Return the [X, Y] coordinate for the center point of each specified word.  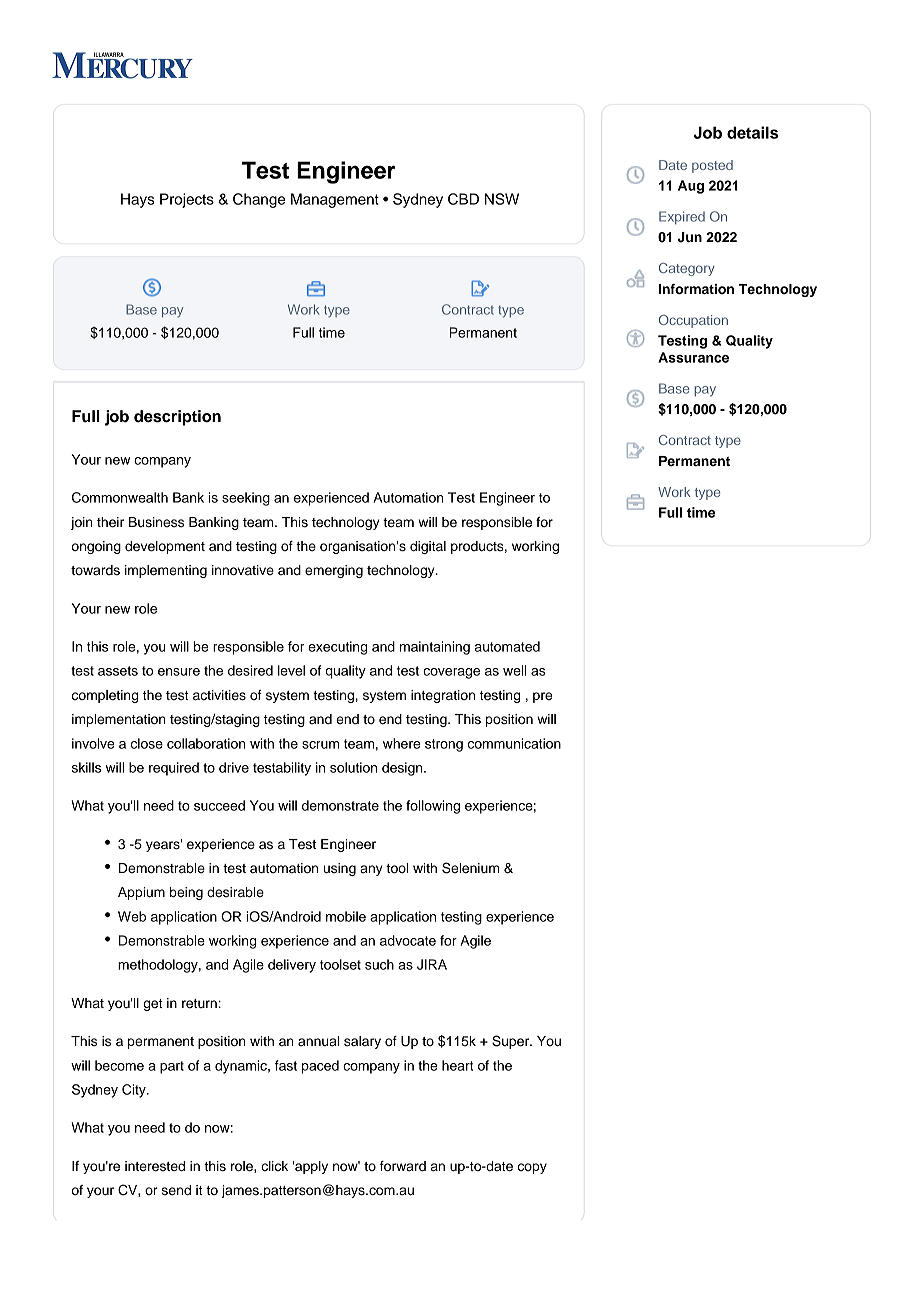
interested [155, 1166]
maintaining [435, 648]
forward [403, 1166]
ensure [179, 672]
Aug [691, 187]
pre [542, 697]
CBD [463, 199]
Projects [187, 200]
